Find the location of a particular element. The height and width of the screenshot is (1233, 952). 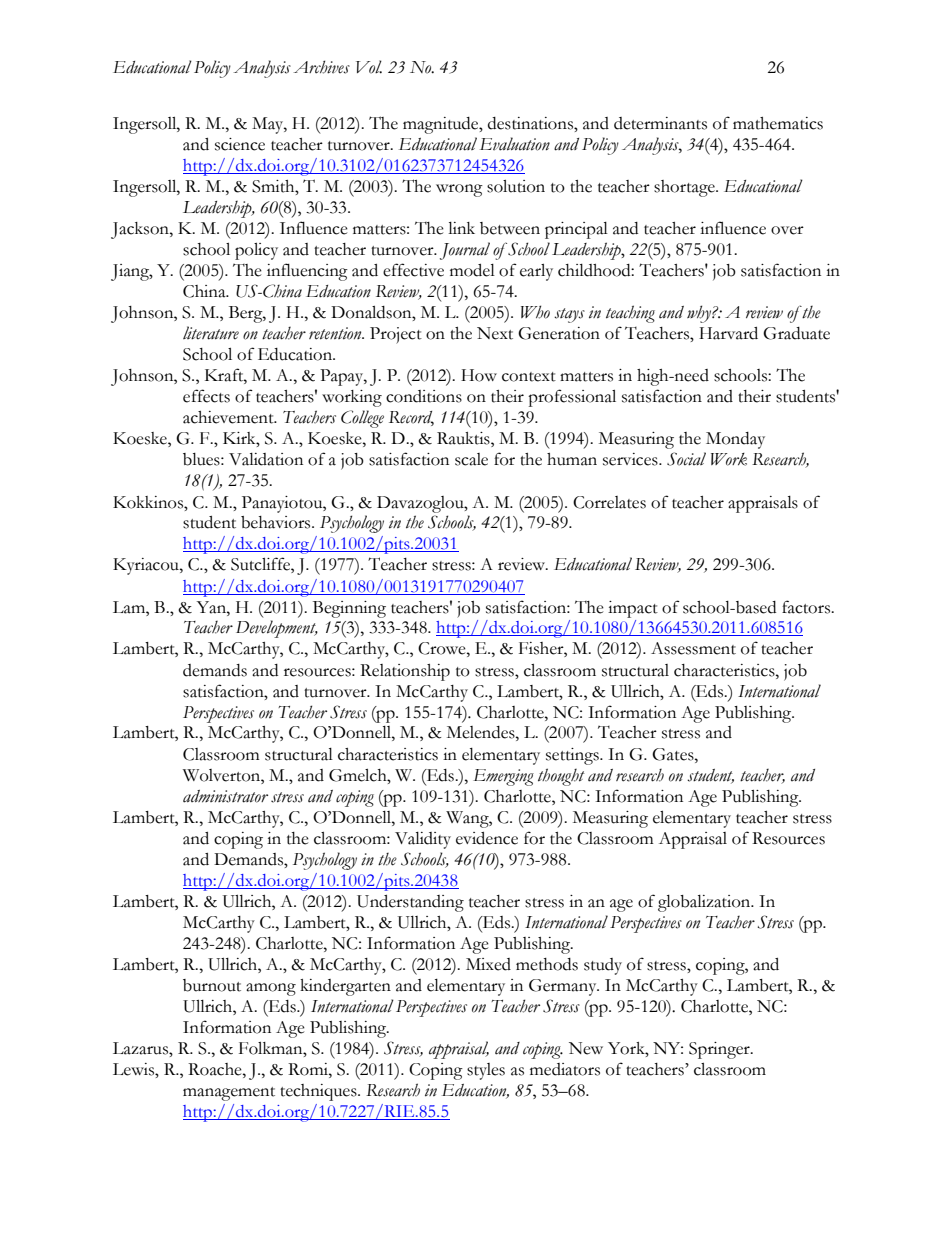

science is located at coordinates (240, 144).
